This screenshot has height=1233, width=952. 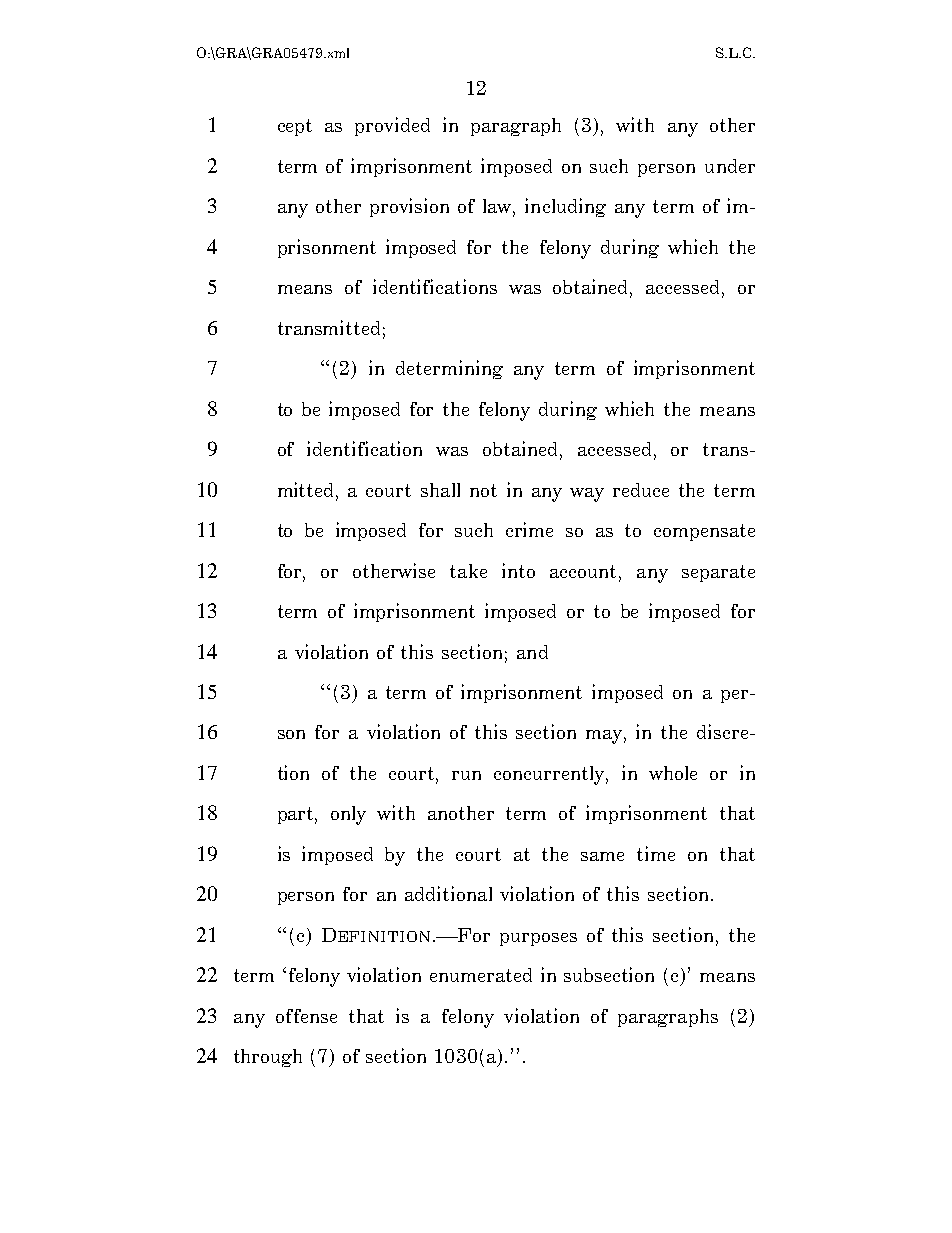 I want to click on whole, so click(x=673, y=773).
